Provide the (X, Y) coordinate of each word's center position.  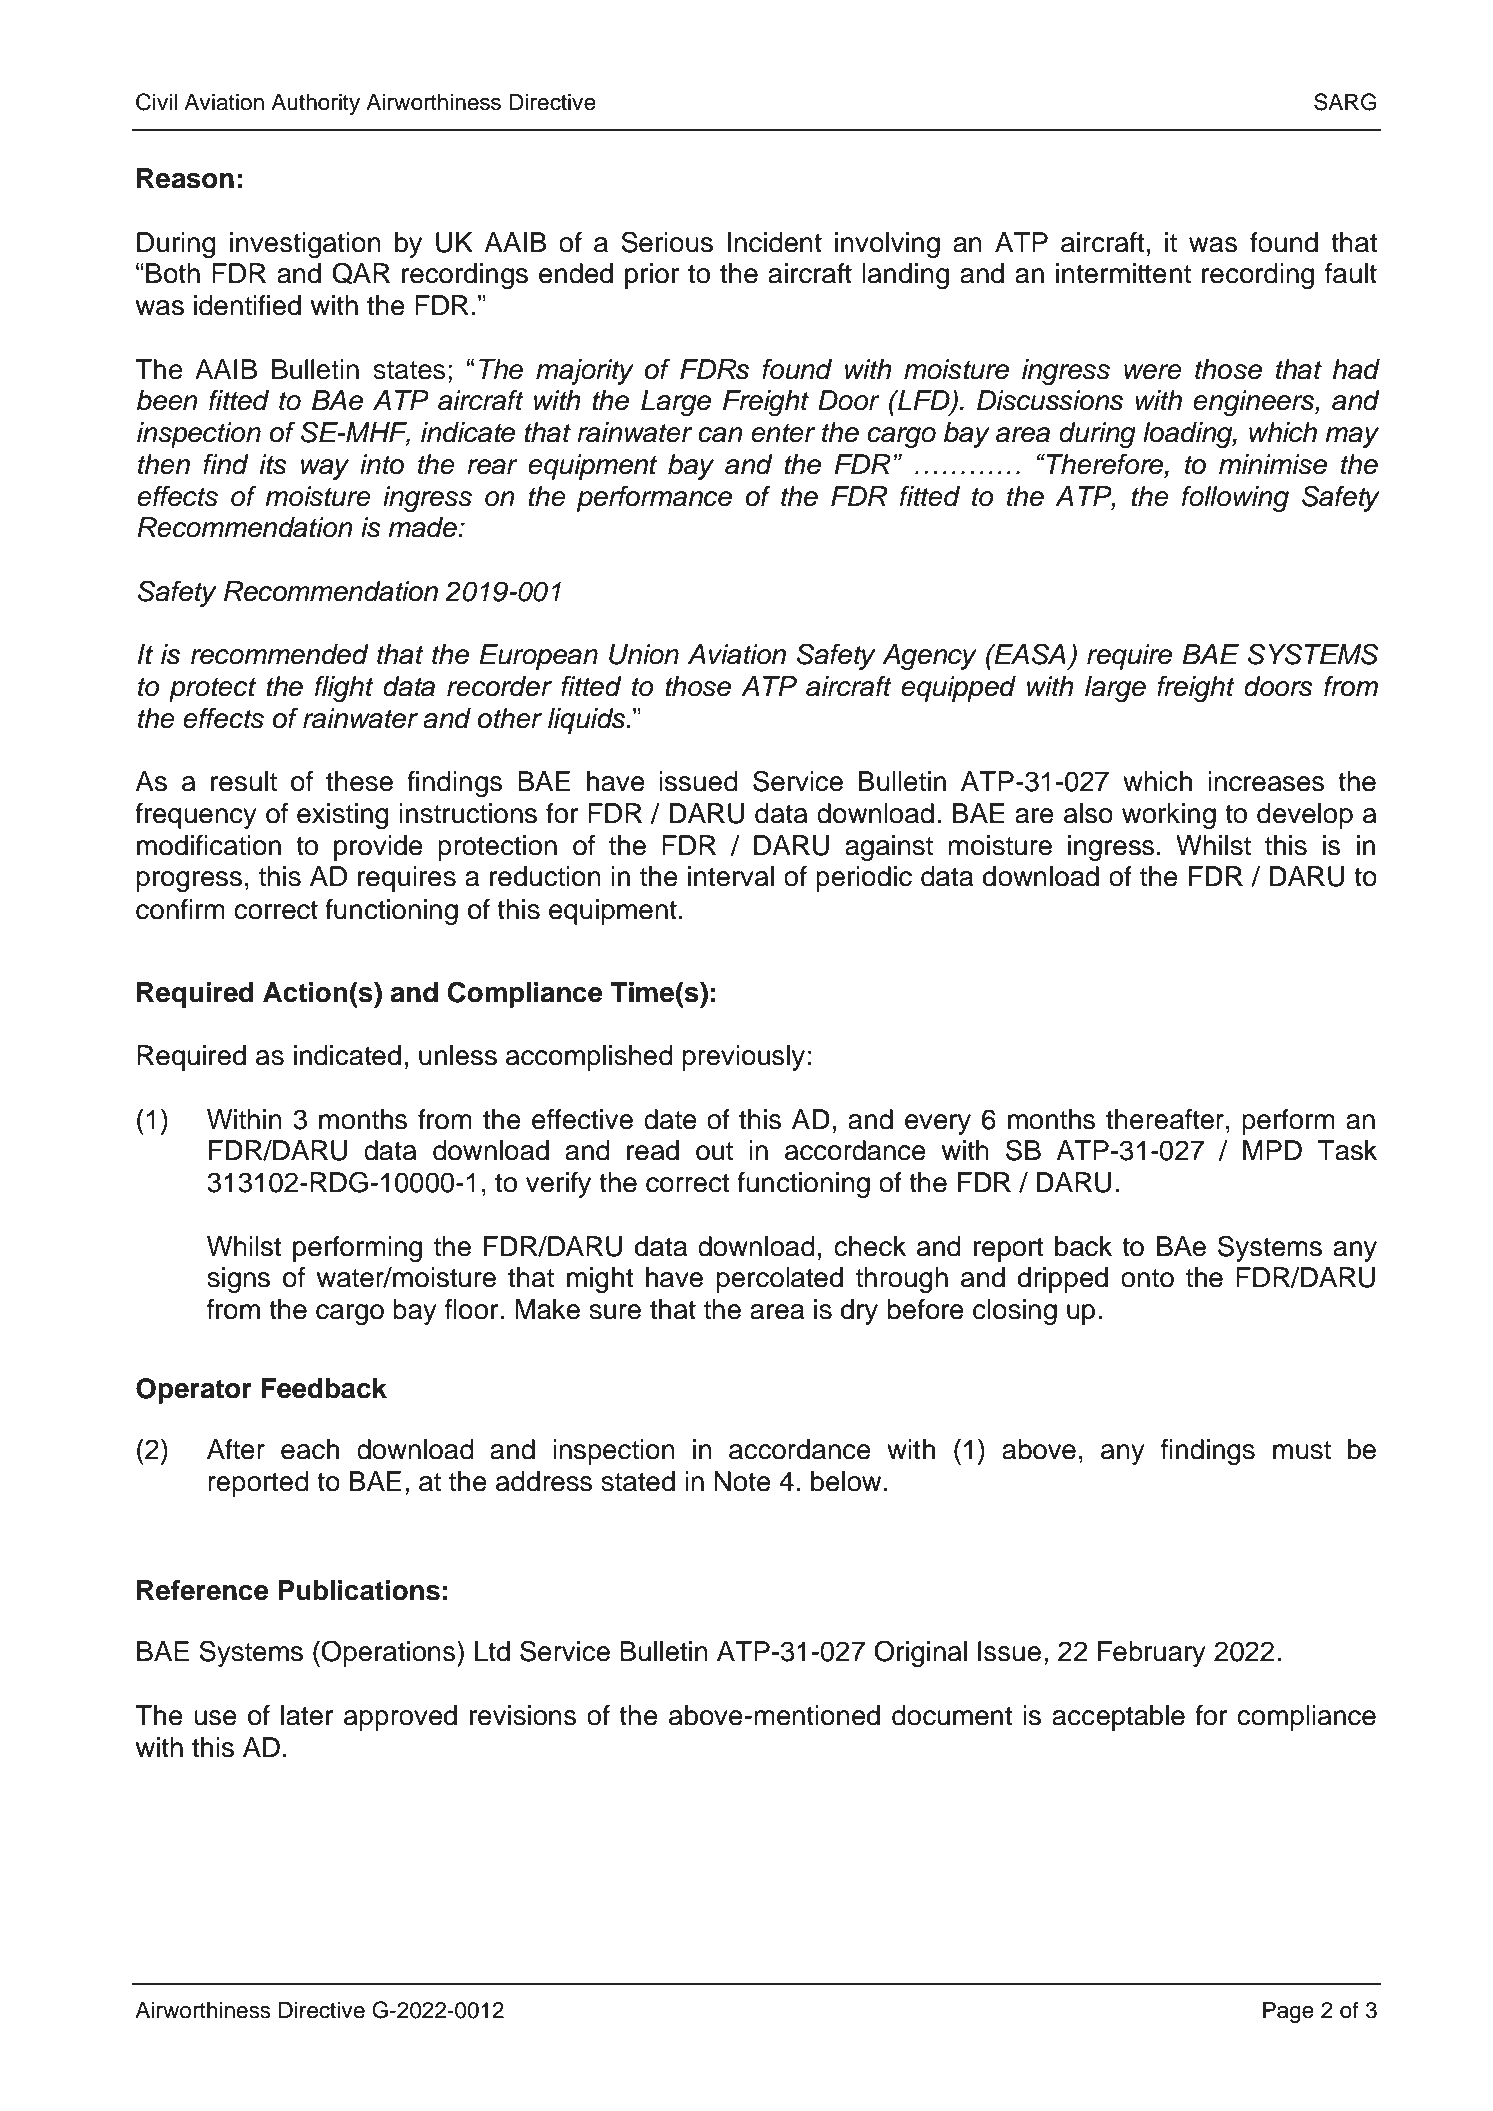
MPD (1272, 1150)
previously (744, 1058)
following (1235, 499)
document (952, 1715)
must (1302, 1450)
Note (742, 1481)
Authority (315, 104)
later (307, 1715)
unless (458, 1055)
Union (644, 654)
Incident (775, 242)
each (310, 1449)
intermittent (1123, 273)
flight (344, 689)
